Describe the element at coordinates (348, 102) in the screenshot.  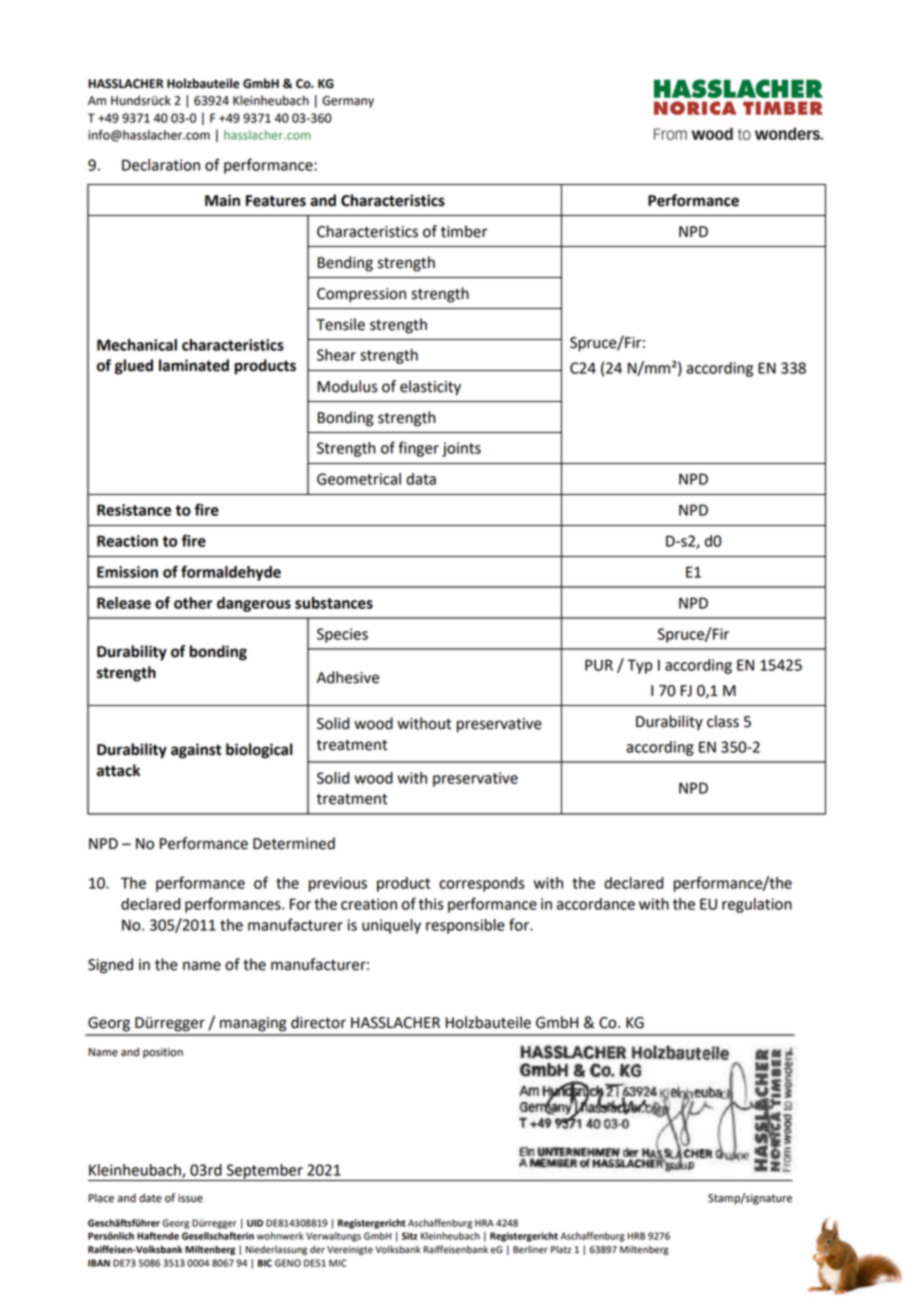
I see `Germany` at that location.
